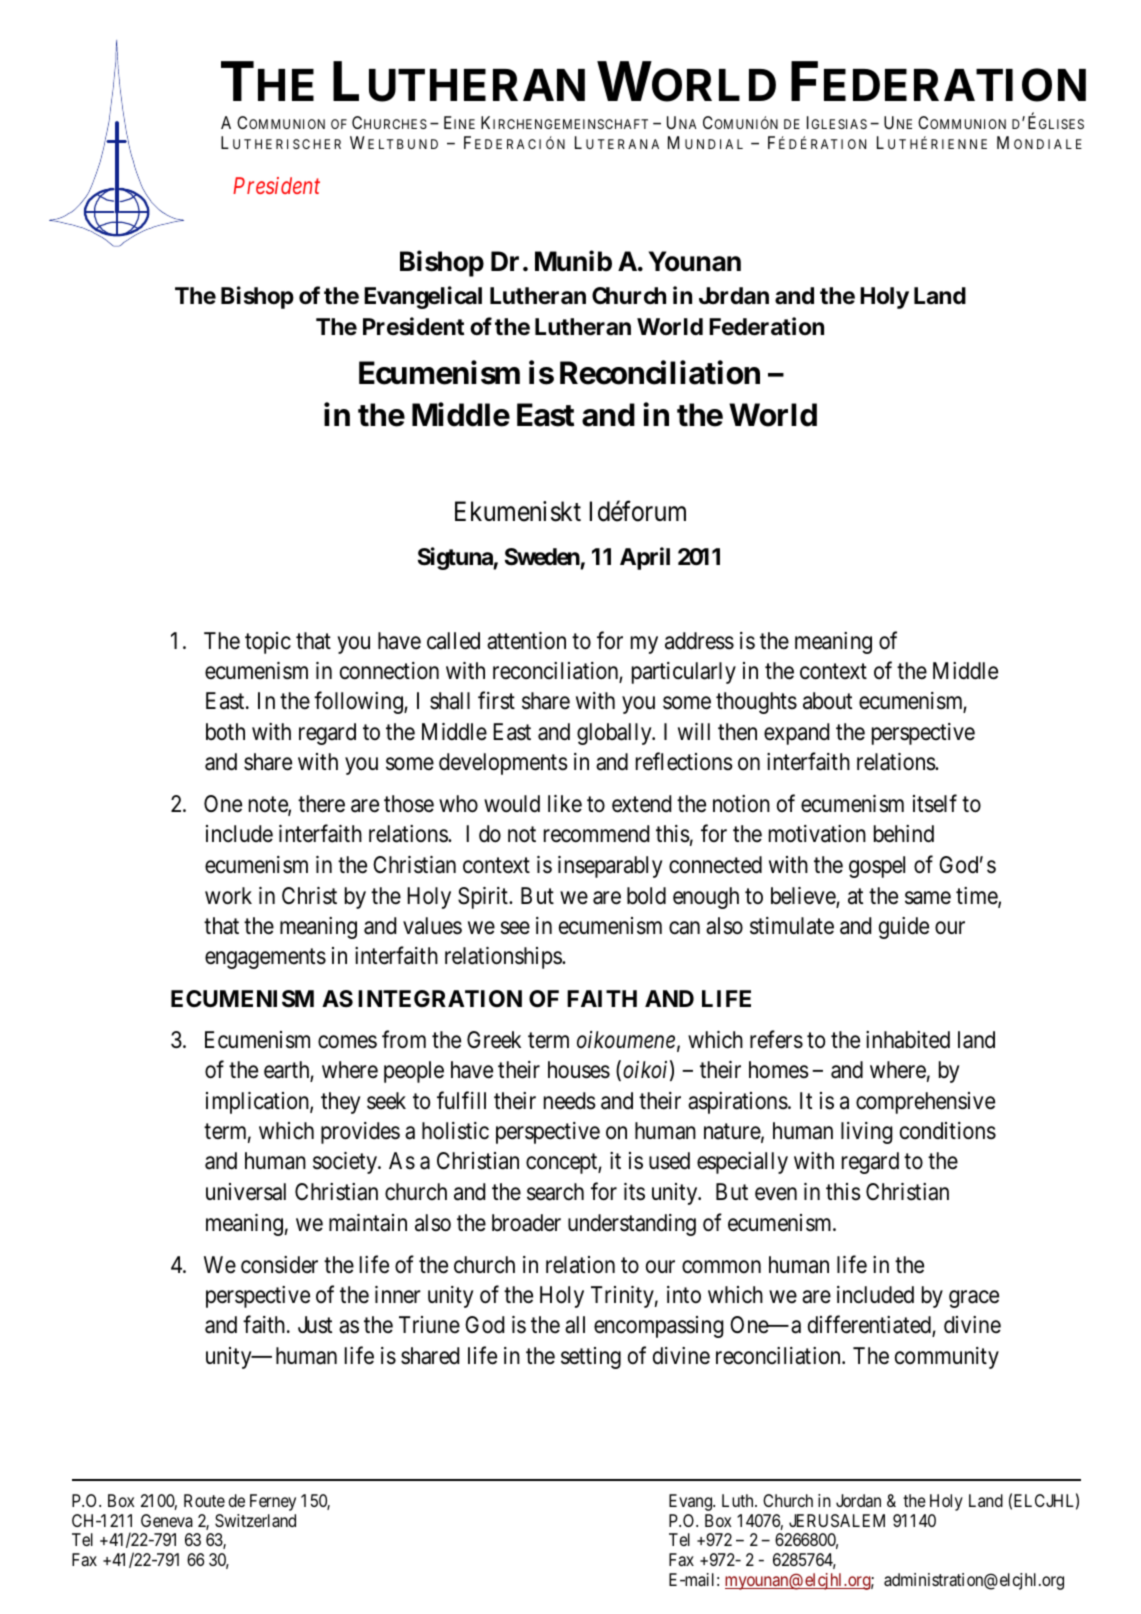  I want to click on comes, so click(347, 1042).
